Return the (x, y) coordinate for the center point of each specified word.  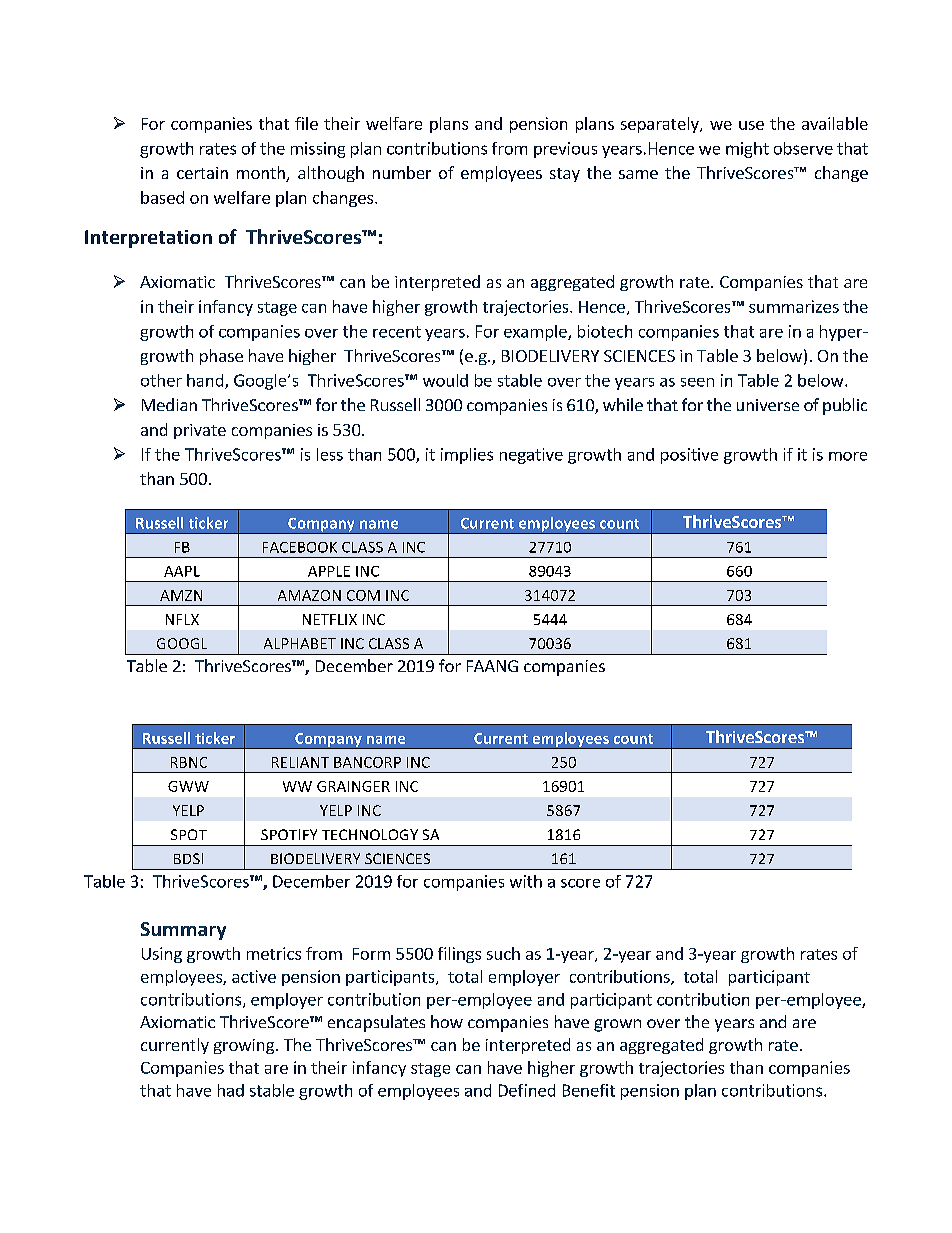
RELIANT (300, 762)
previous (565, 150)
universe (768, 405)
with (526, 881)
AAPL (182, 571)
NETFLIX (330, 619)
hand (206, 381)
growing (244, 1046)
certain (202, 173)
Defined (527, 1090)
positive (689, 456)
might (747, 150)
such (503, 953)
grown (617, 1025)
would (445, 380)
